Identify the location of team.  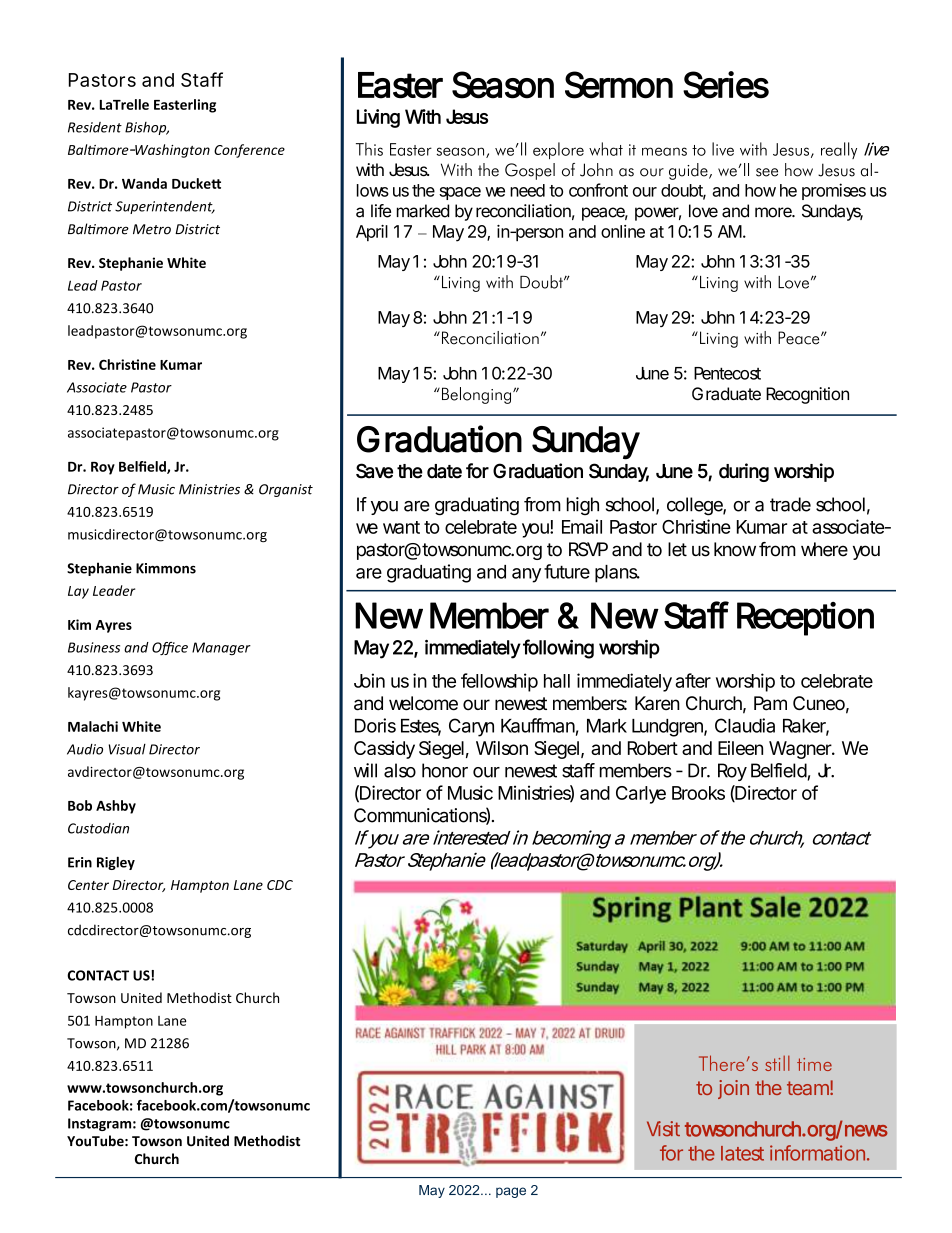
(810, 1087).
